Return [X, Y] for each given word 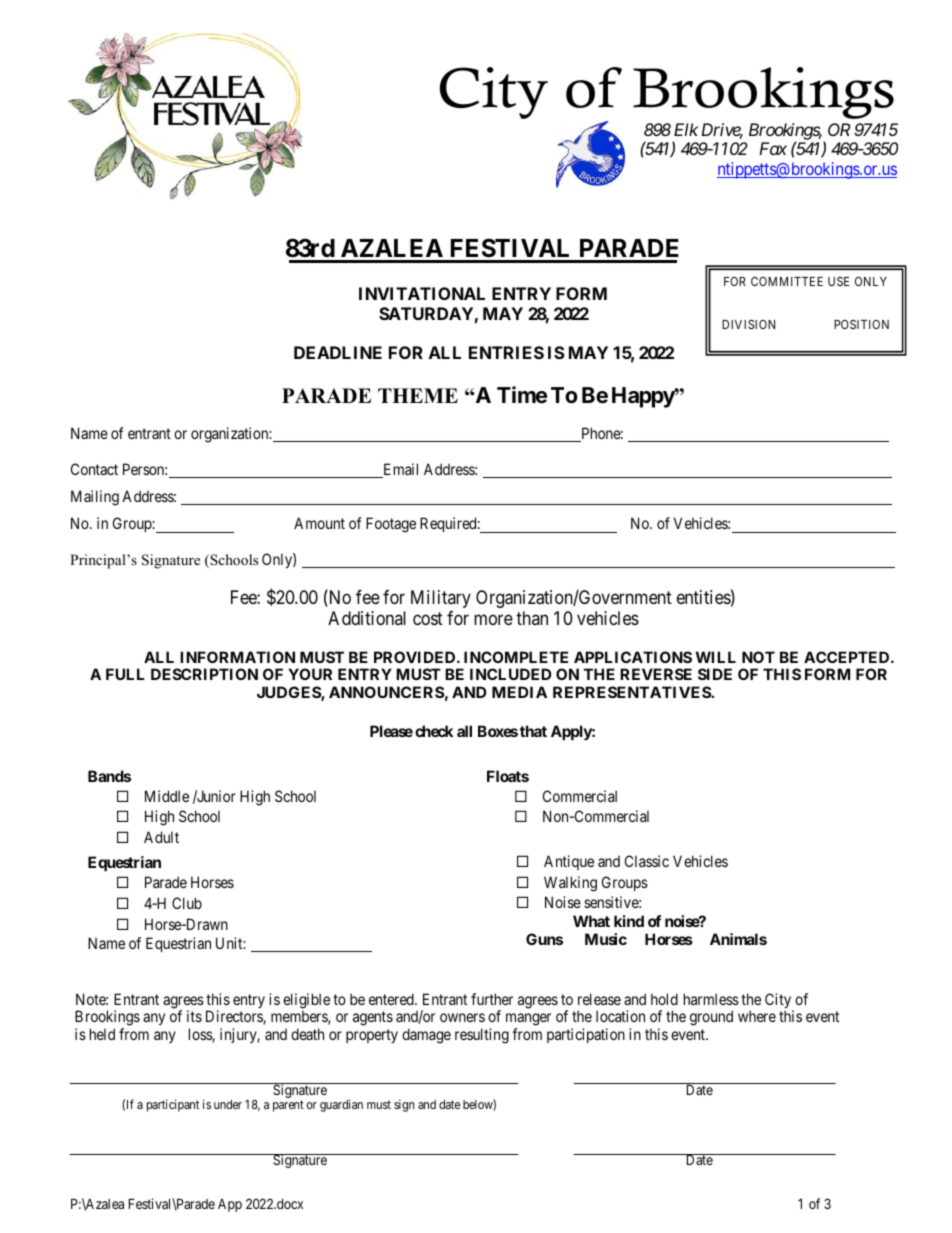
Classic [647, 861]
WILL [716, 657]
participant [173, 1105]
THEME [418, 395]
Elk [686, 129]
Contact [94, 469]
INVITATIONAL [422, 293]
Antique [569, 862]
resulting [482, 1036]
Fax [773, 148]
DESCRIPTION [204, 674]
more [493, 619]
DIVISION [748, 324]
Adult [161, 837]
